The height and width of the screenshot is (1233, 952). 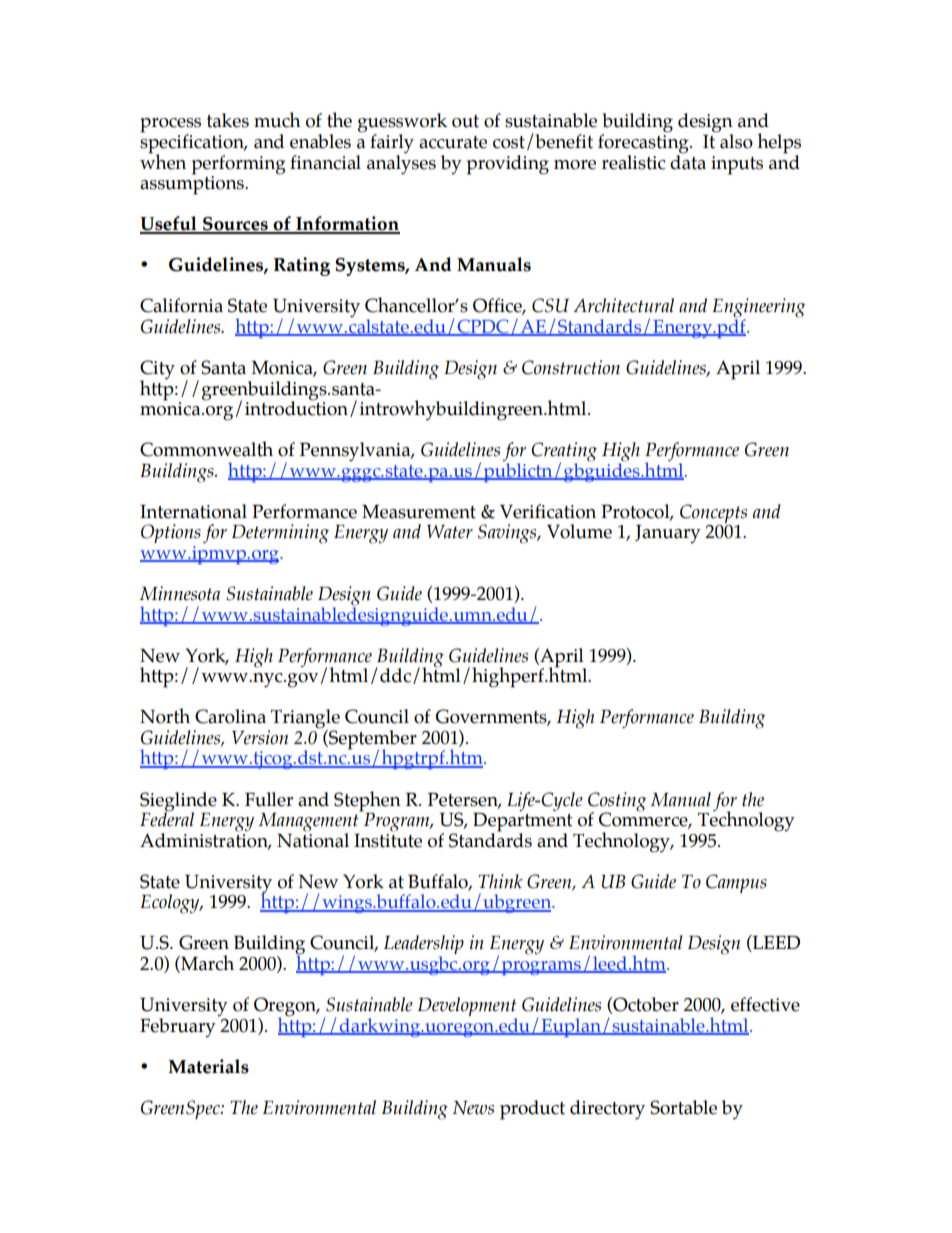 What do you see at coordinates (473, 1108) in the screenshot?
I see `News` at bounding box center [473, 1108].
